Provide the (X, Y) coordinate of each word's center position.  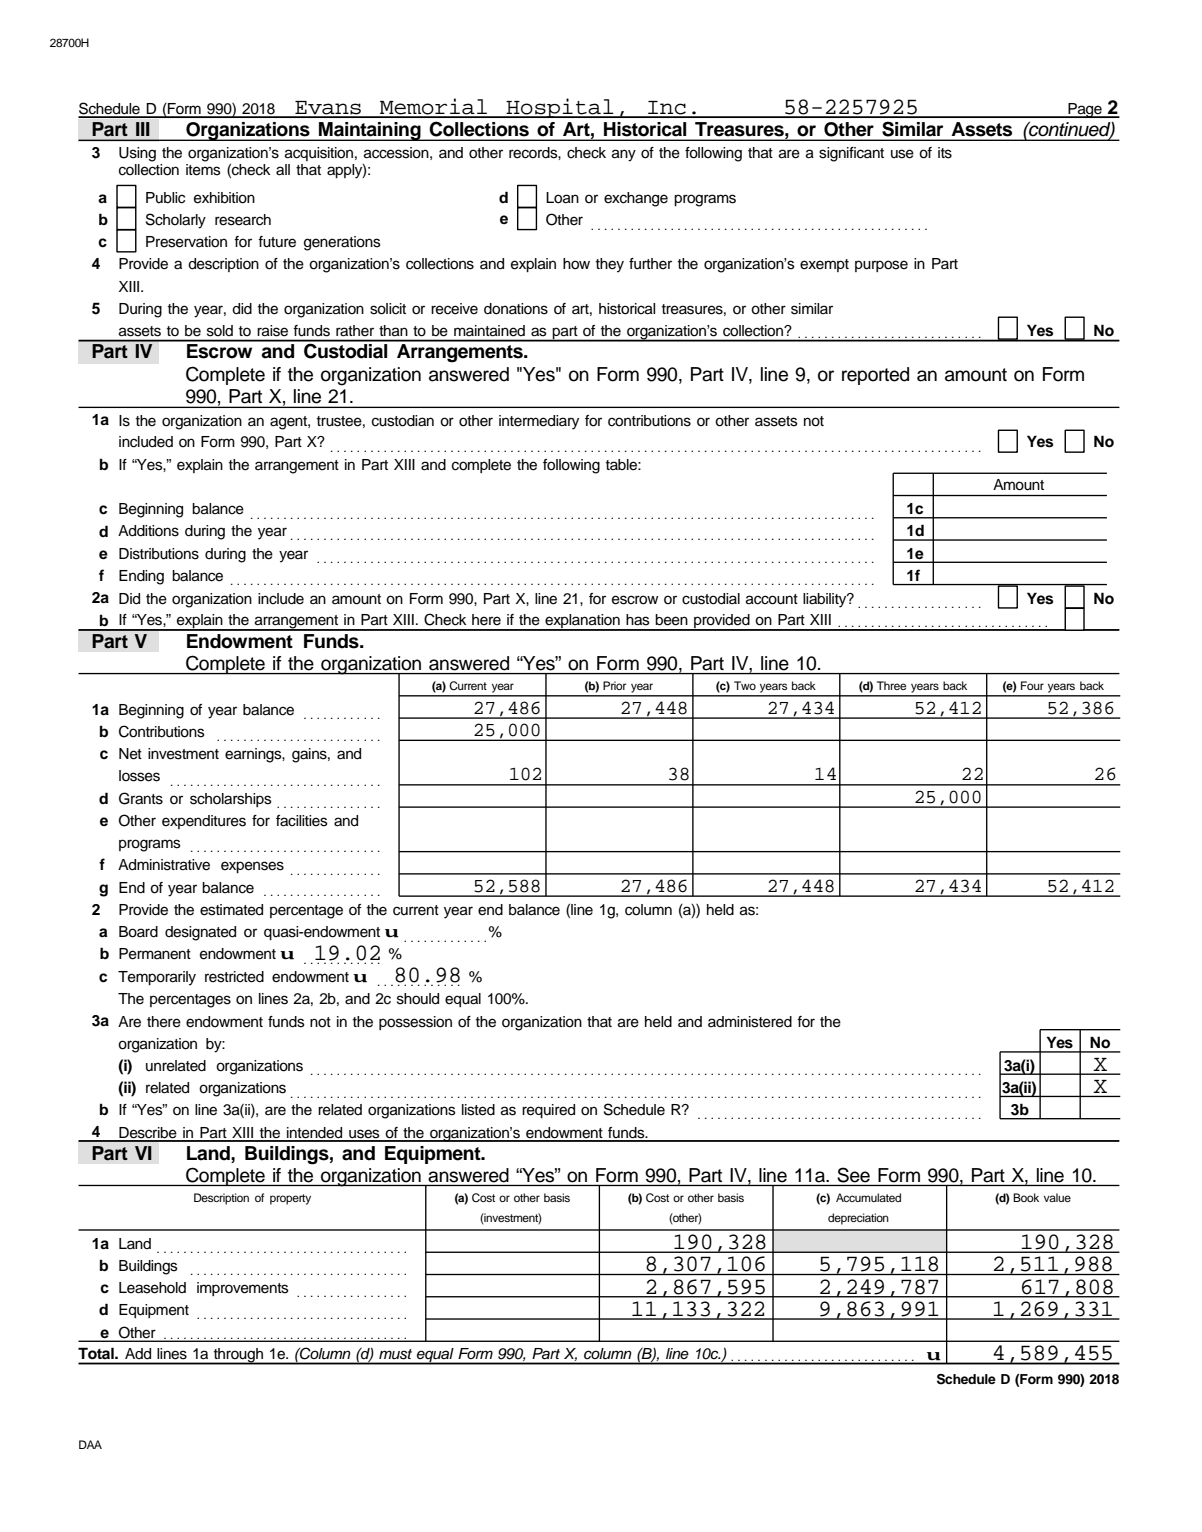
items (203, 168)
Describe (148, 1134)
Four (1032, 685)
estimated (231, 910)
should (418, 999)
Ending (141, 577)
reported (875, 376)
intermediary (539, 422)
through (238, 1356)
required (548, 1111)
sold (220, 330)
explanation (582, 622)
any (624, 155)
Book (1026, 1197)
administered (750, 1022)
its (945, 153)
